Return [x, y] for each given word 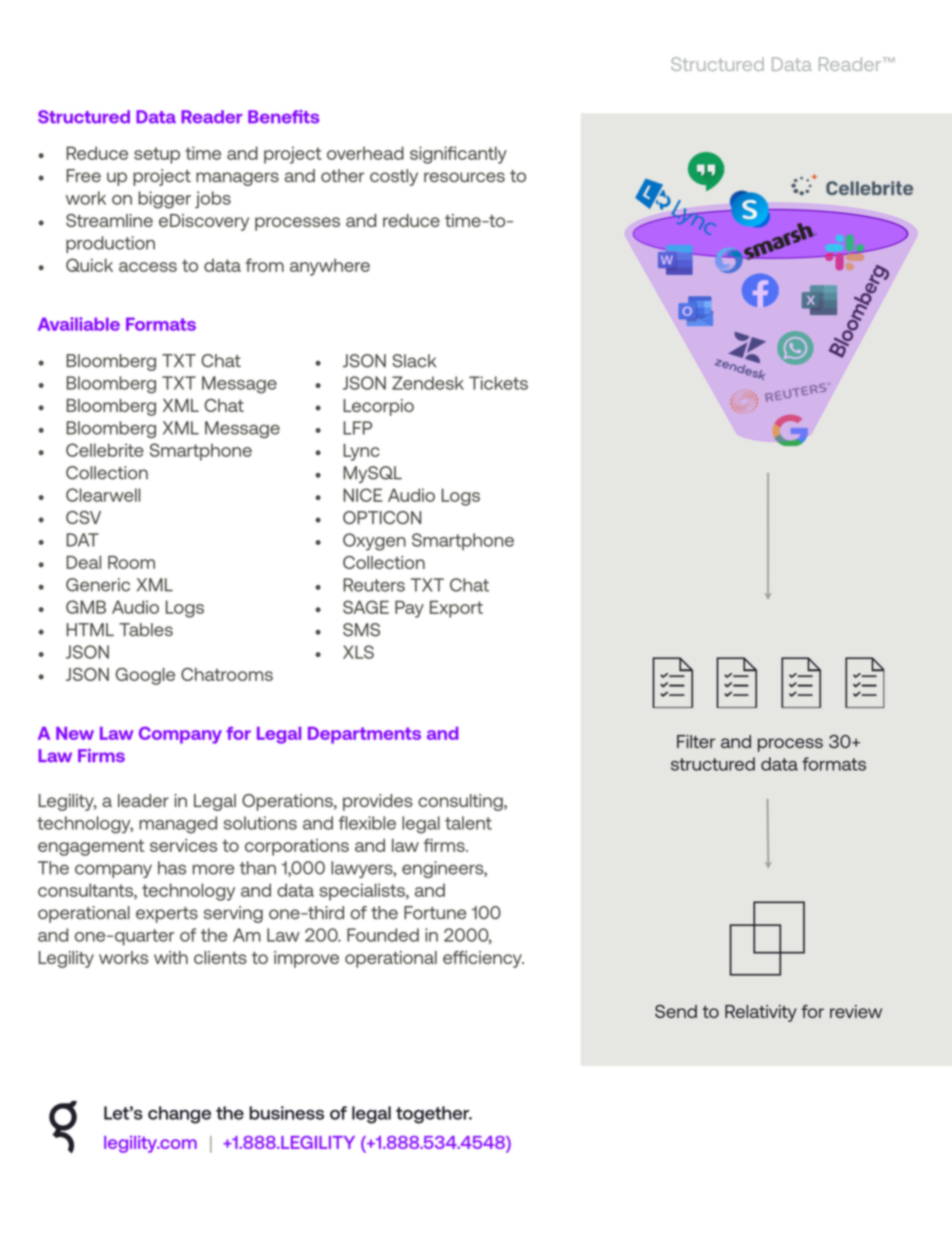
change [179, 1115]
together [434, 1115]
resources [464, 177]
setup [157, 155]
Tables [146, 629]
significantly [458, 155]
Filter [696, 741]
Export [456, 609]
